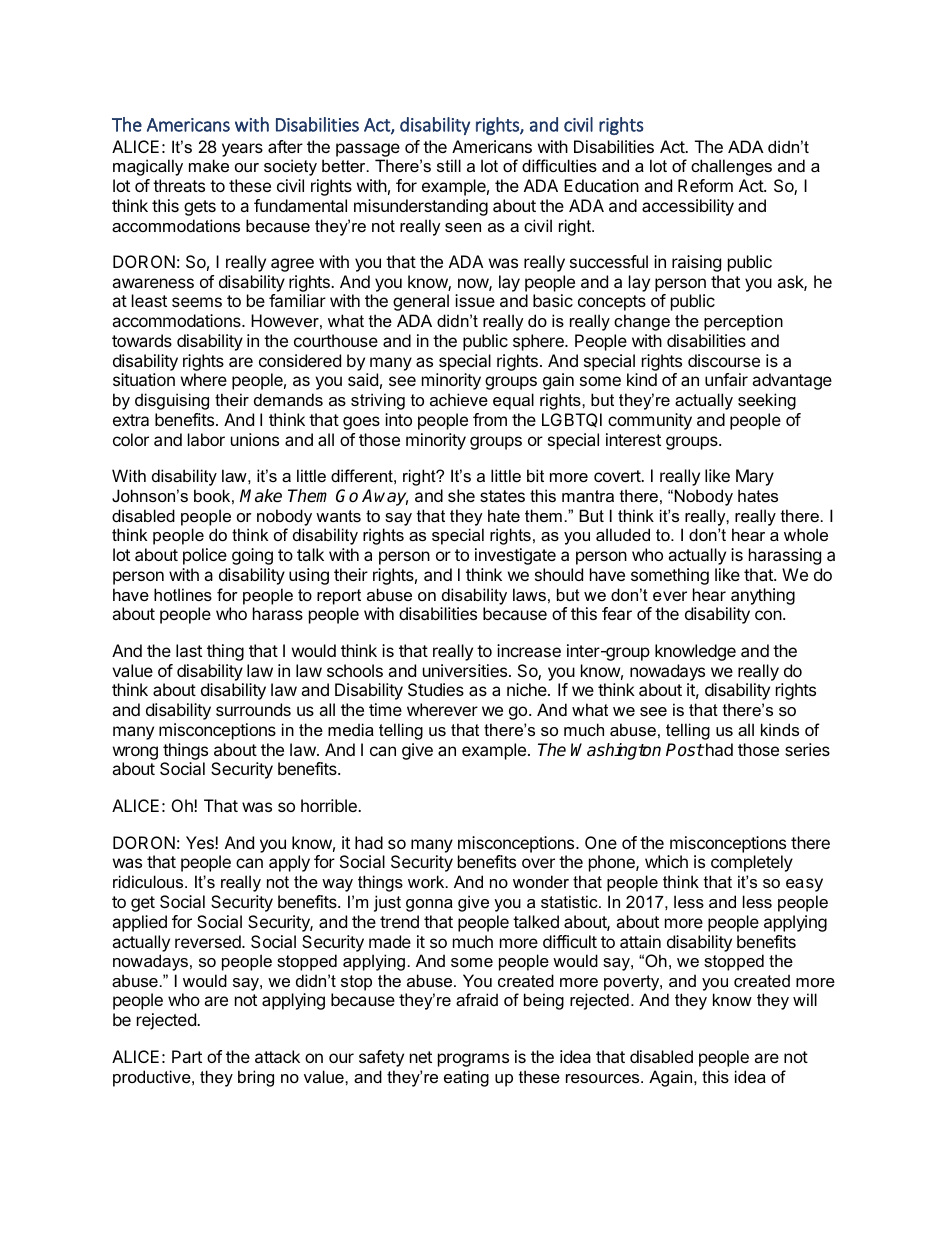  Describe the element at coordinates (529, 594) in the screenshot. I see `laws` at that location.
